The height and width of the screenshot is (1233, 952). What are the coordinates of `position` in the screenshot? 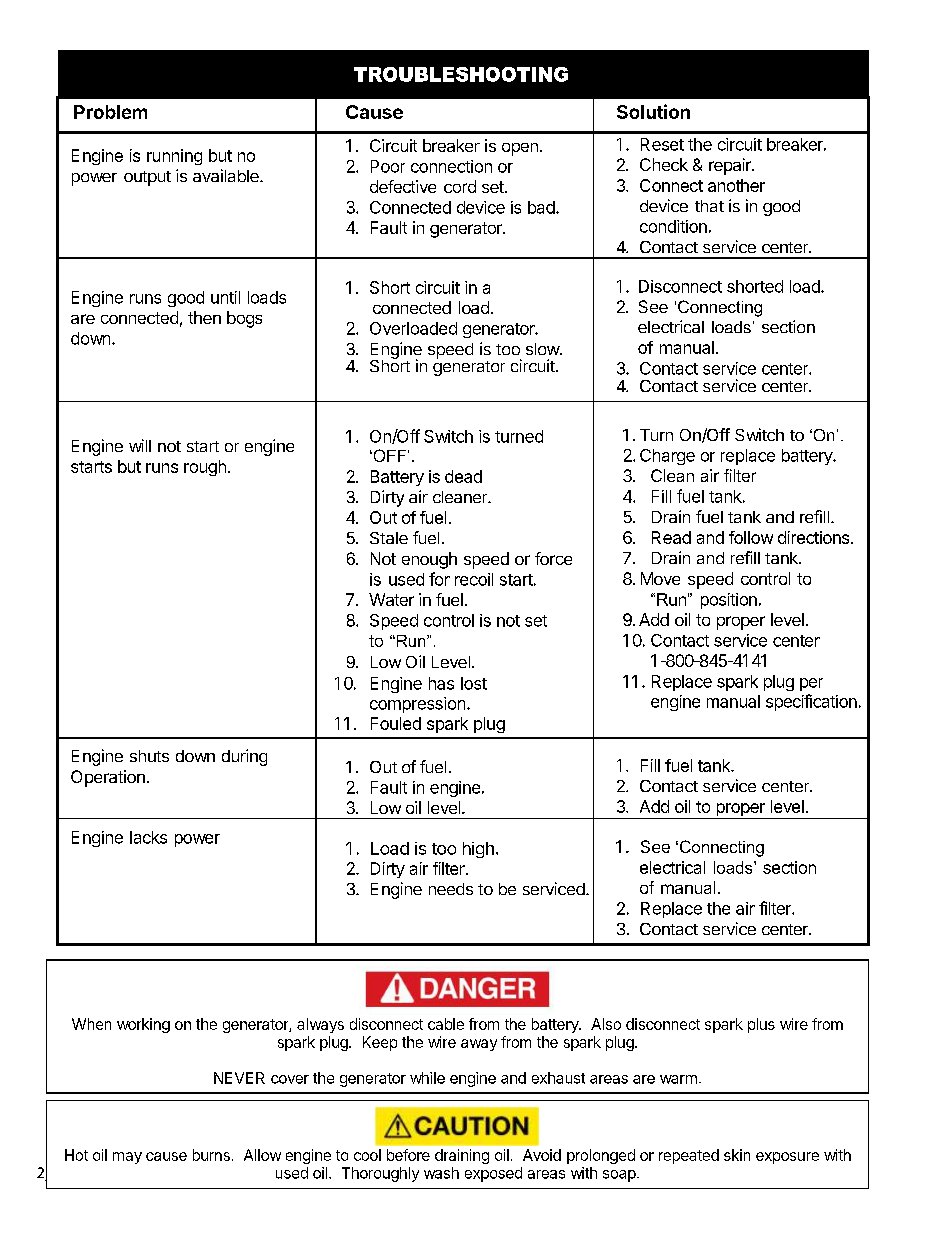 It's located at (729, 601).
